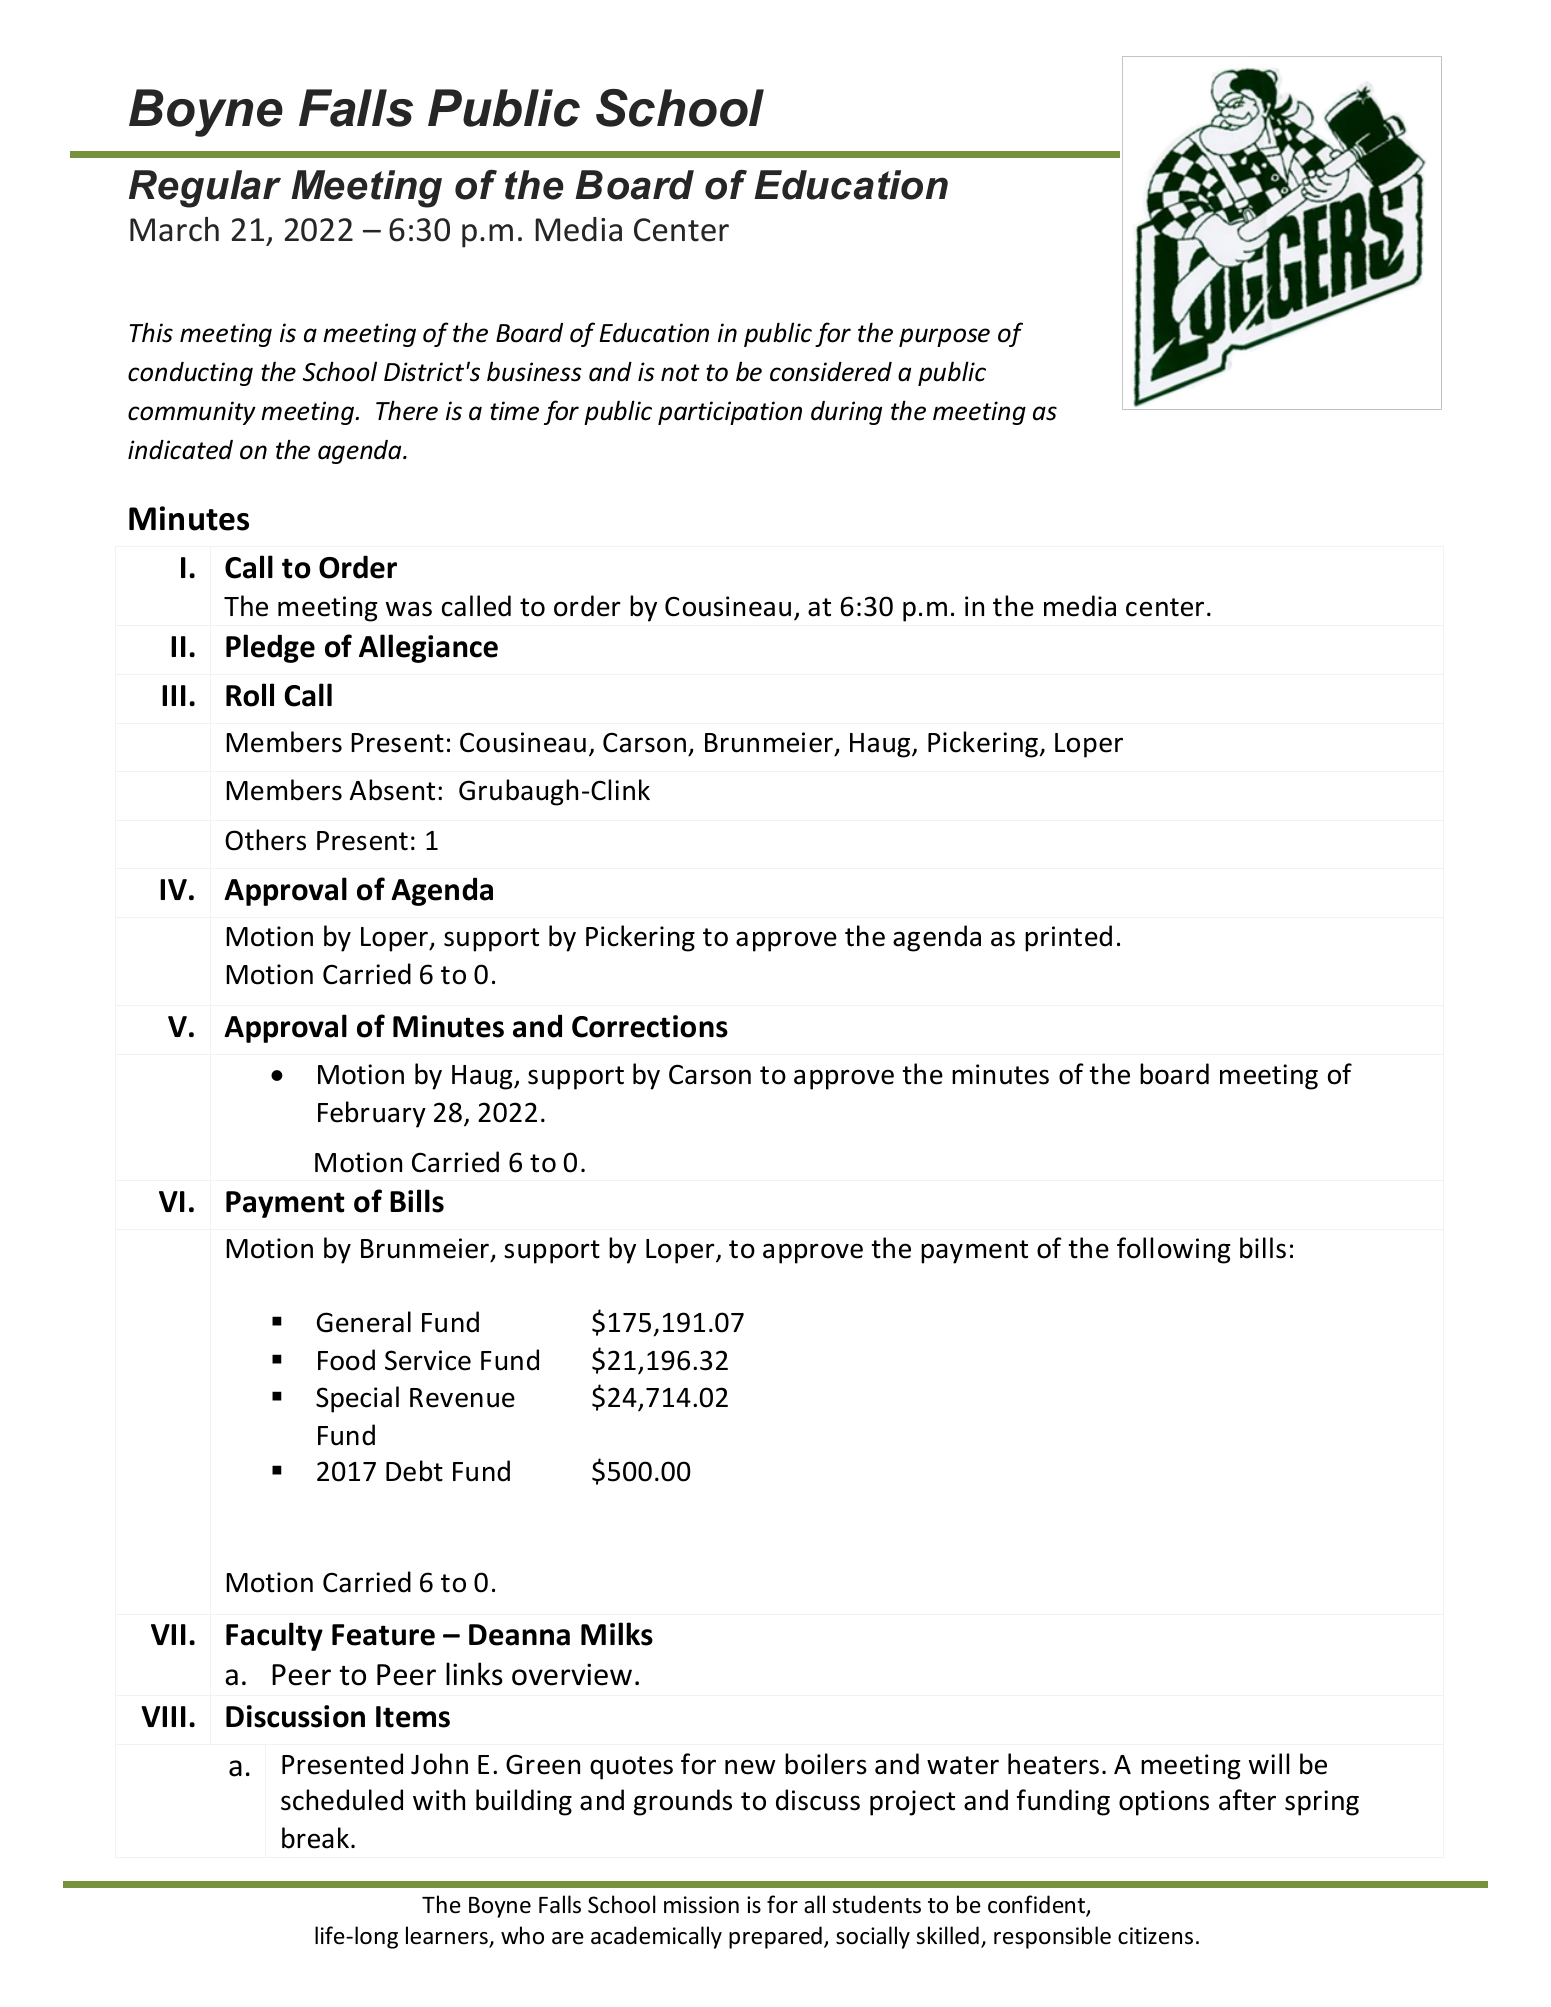  I want to click on purpose, so click(944, 337).
